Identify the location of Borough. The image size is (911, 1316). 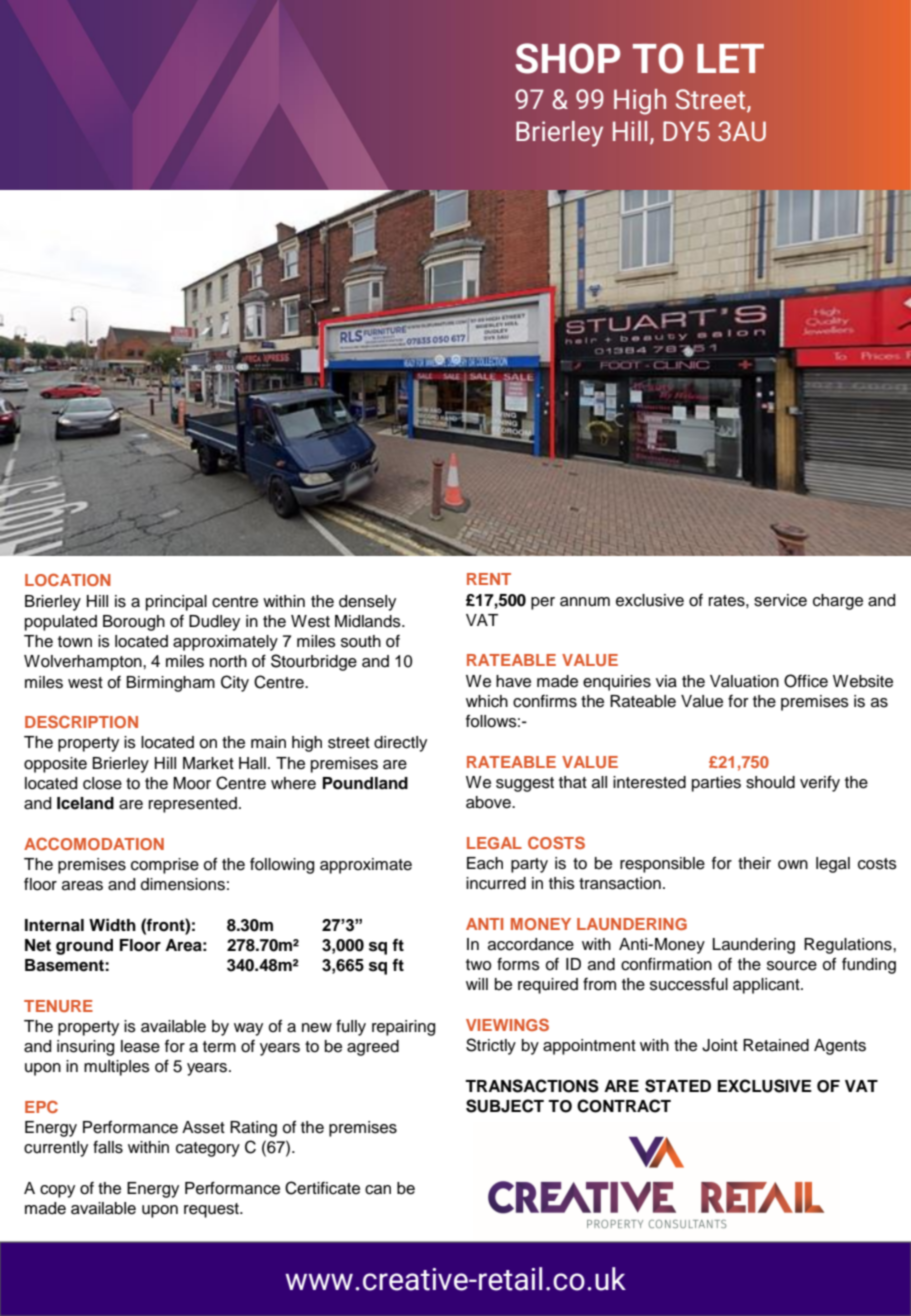
(134, 623).
